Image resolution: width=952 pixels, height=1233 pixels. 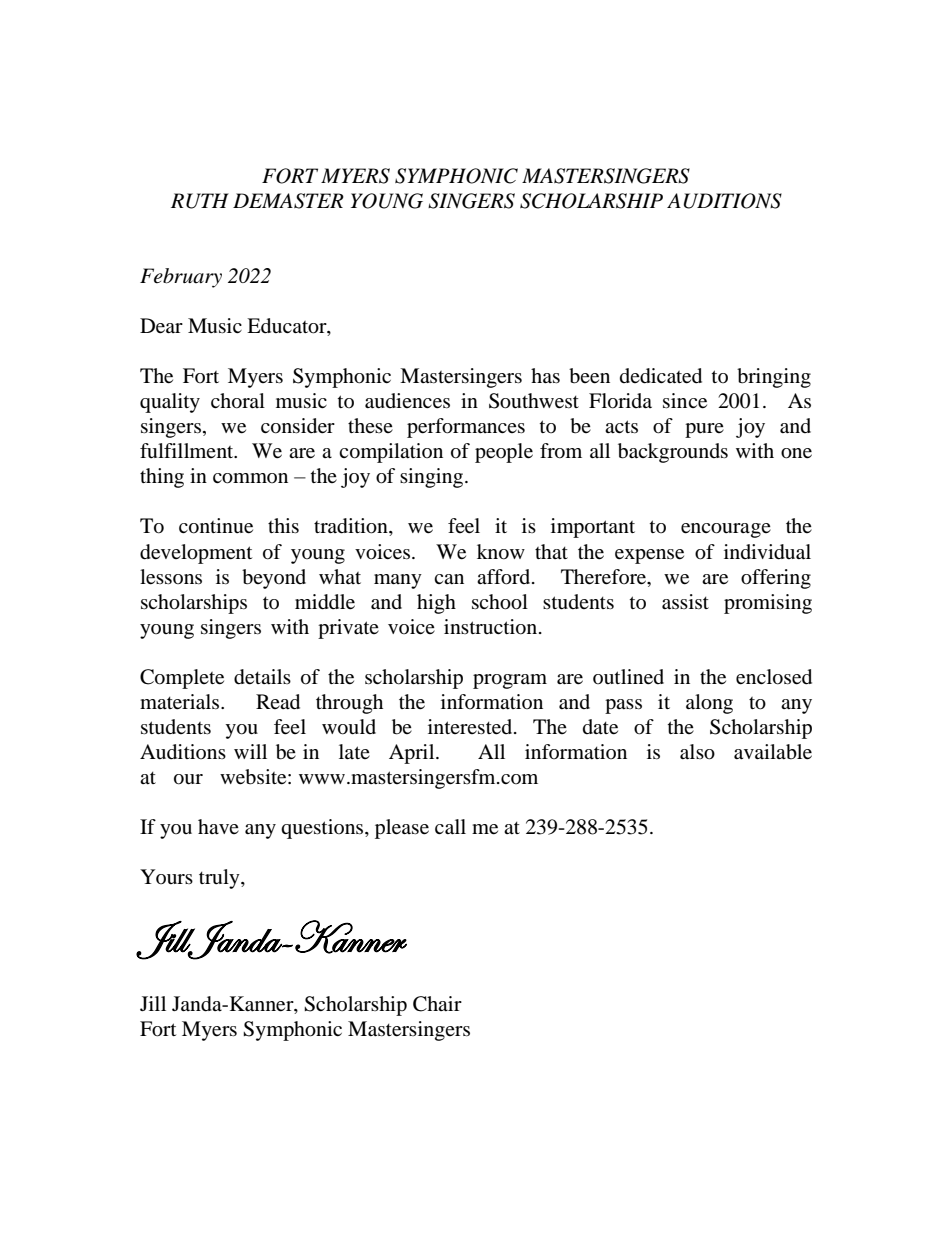 I want to click on people, so click(x=504, y=453).
